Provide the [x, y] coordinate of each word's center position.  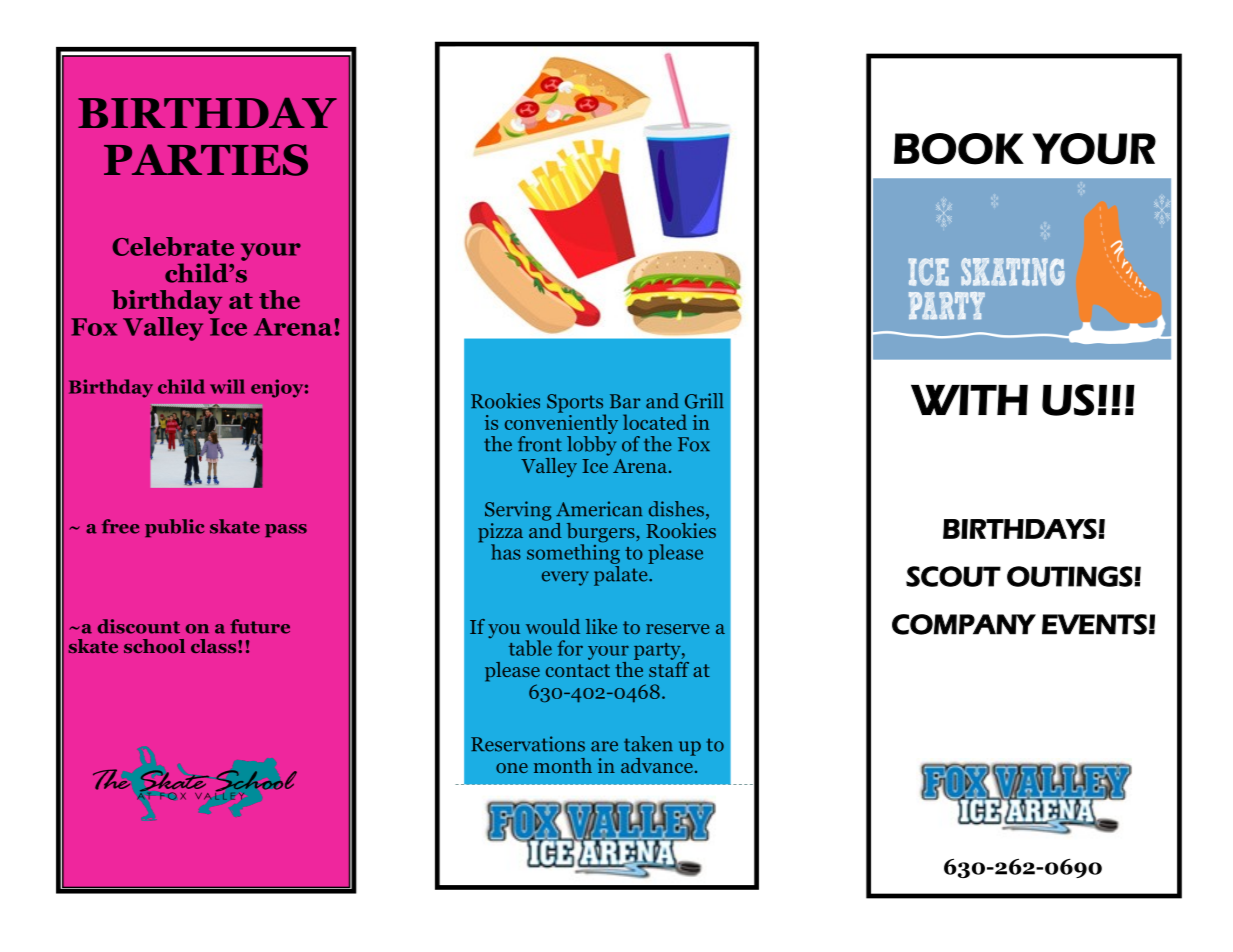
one [512, 768]
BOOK [959, 149]
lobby [591, 444]
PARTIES [206, 160]
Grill [704, 401]
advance [658, 764]
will [227, 386]
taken [648, 744]
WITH [969, 399]
